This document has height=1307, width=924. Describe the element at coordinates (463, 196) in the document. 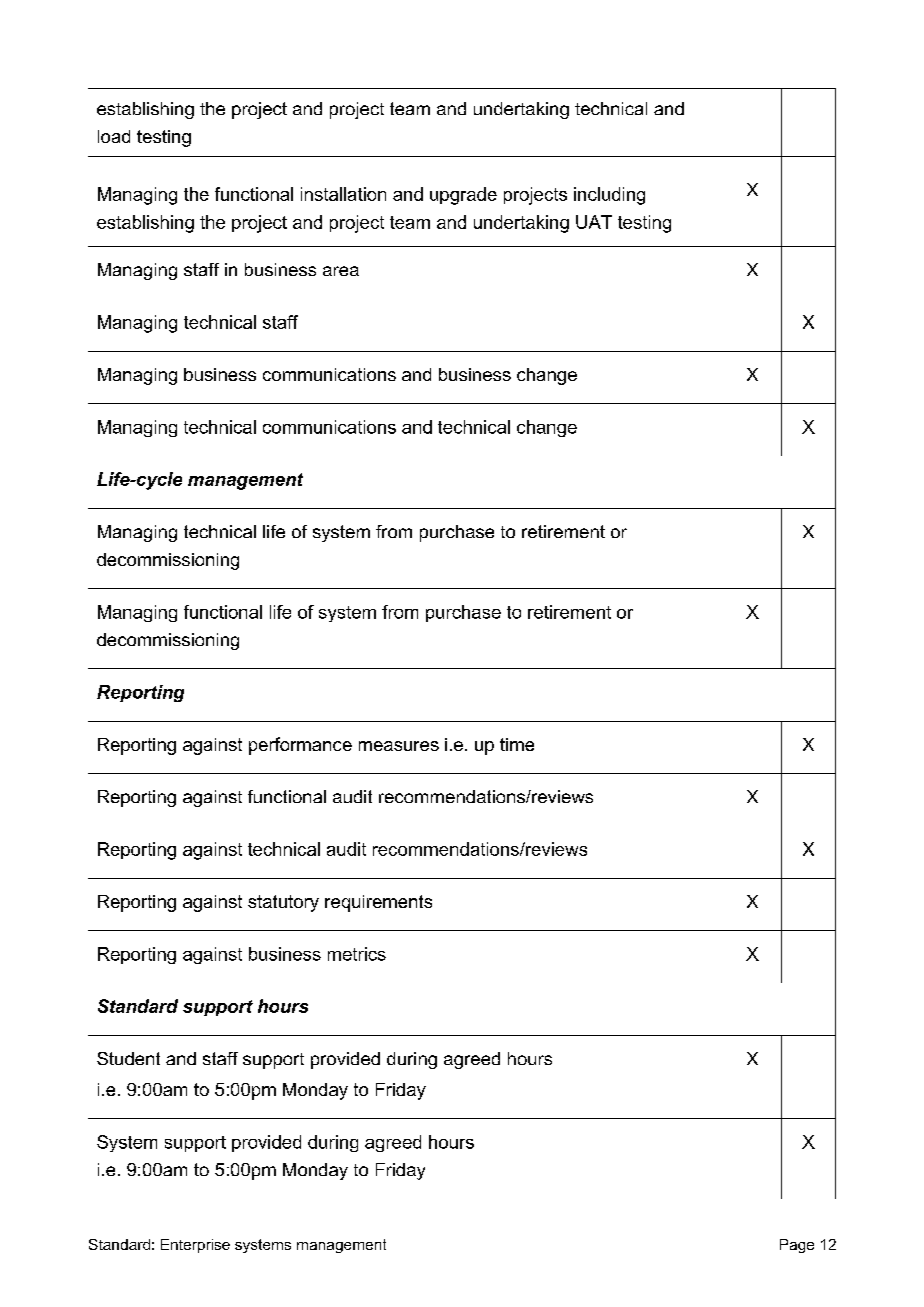

I see `upgrade` at that location.
